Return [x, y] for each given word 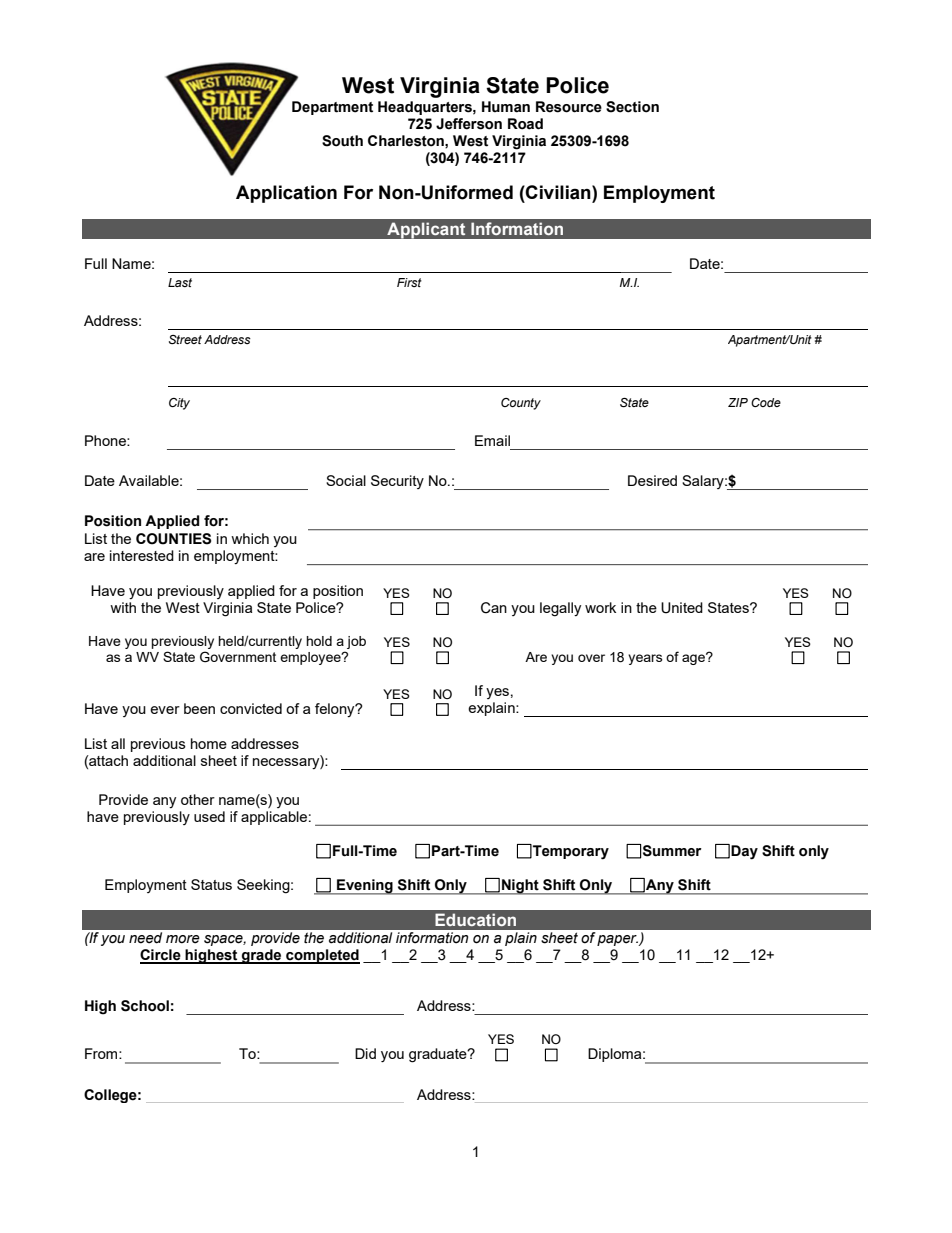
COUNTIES [173, 539]
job [355, 644]
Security [397, 482]
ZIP [738, 402]
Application [286, 194]
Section [632, 107]
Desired [652, 480]
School [145, 1006]
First [409, 282]
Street [185, 339]
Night [520, 887]
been [199, 708]
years [645, 659]
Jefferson [469, 124]
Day [744, 852]
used [209, 816]
